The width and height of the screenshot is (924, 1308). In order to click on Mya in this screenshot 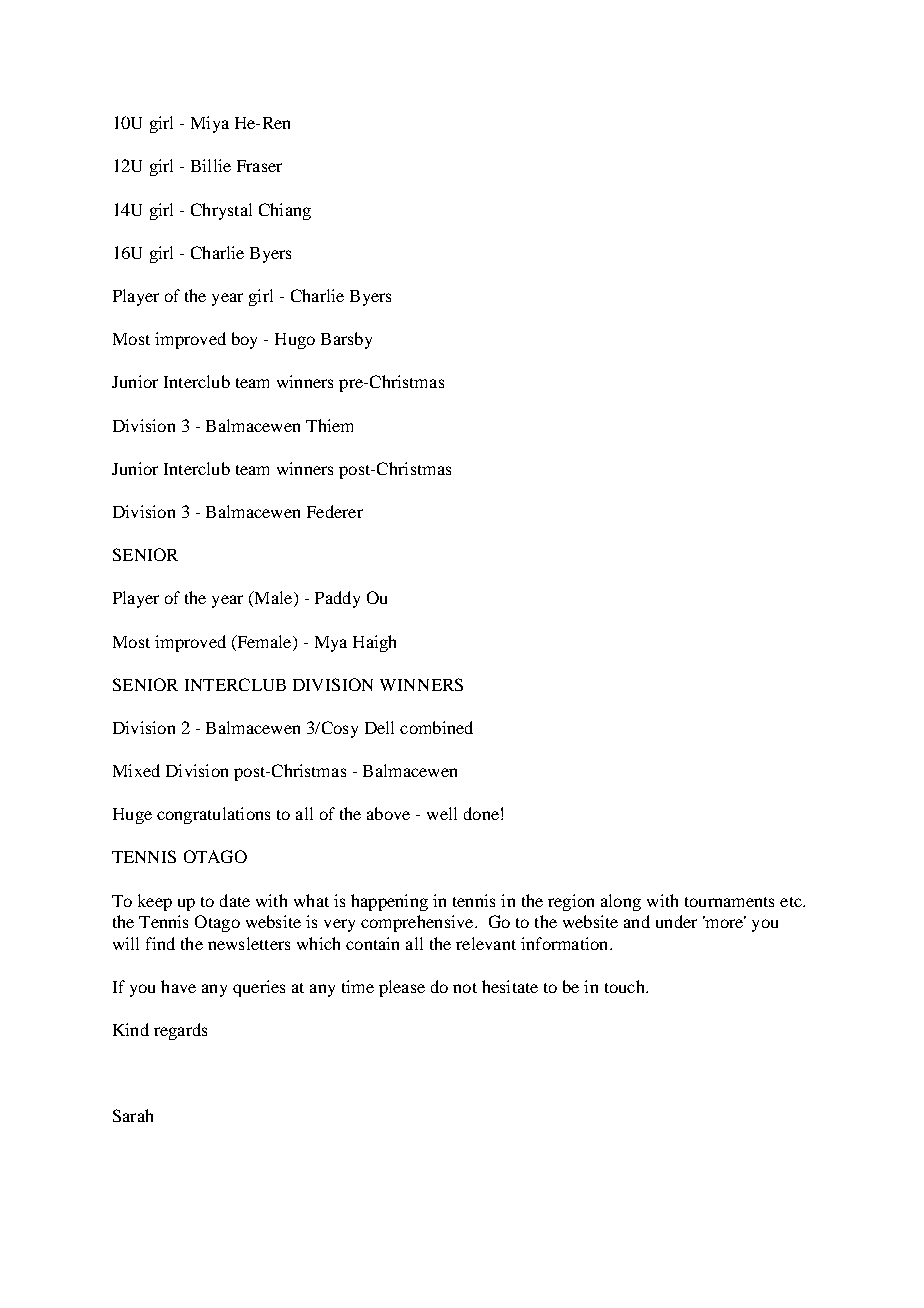, I will do `click(331, 644)`.
